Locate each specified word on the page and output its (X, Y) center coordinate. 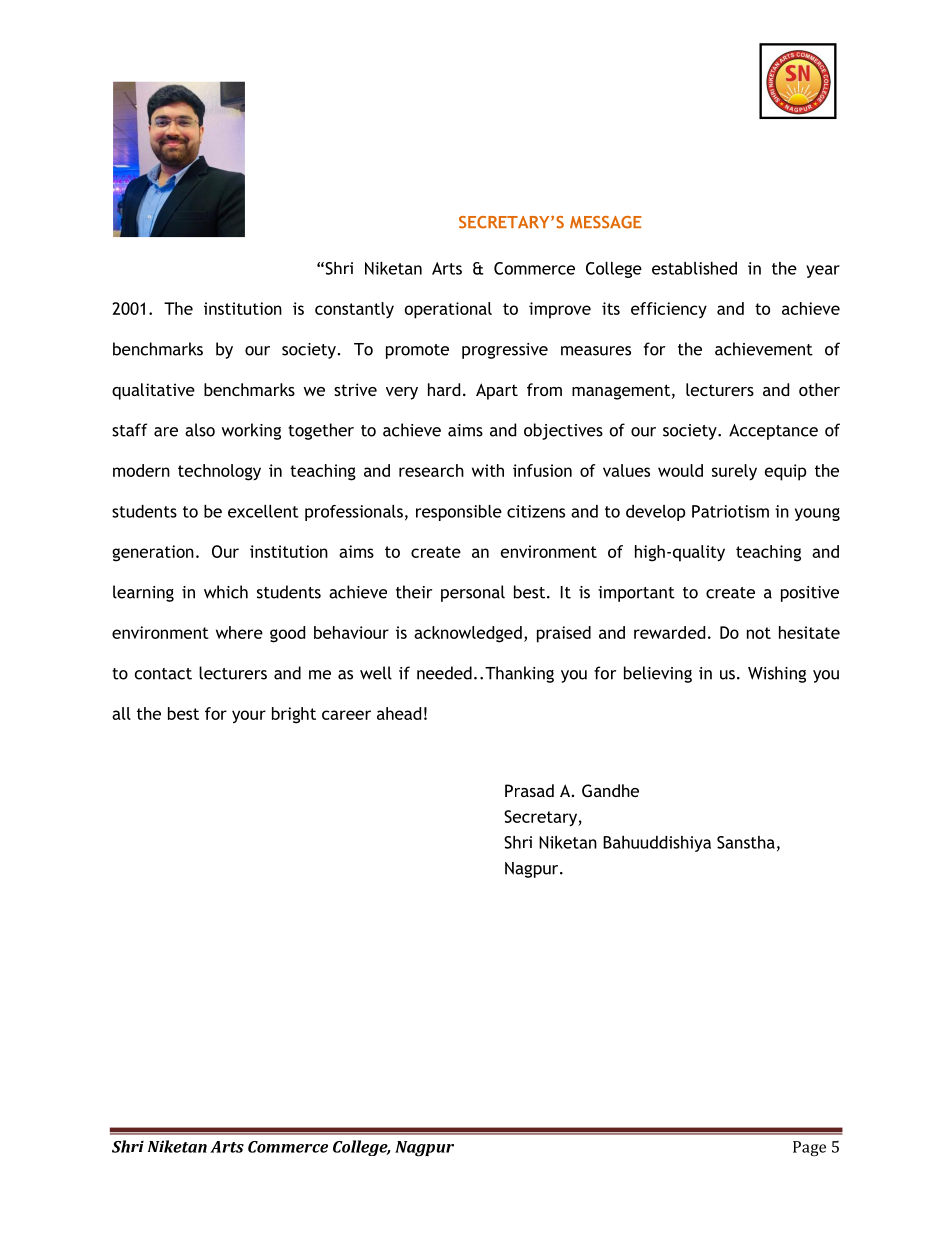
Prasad (529, 790)
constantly (354, 310)
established (694, 268)
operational (448, 310)
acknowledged (468, 634)
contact (163, 674)
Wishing (777, 674)
